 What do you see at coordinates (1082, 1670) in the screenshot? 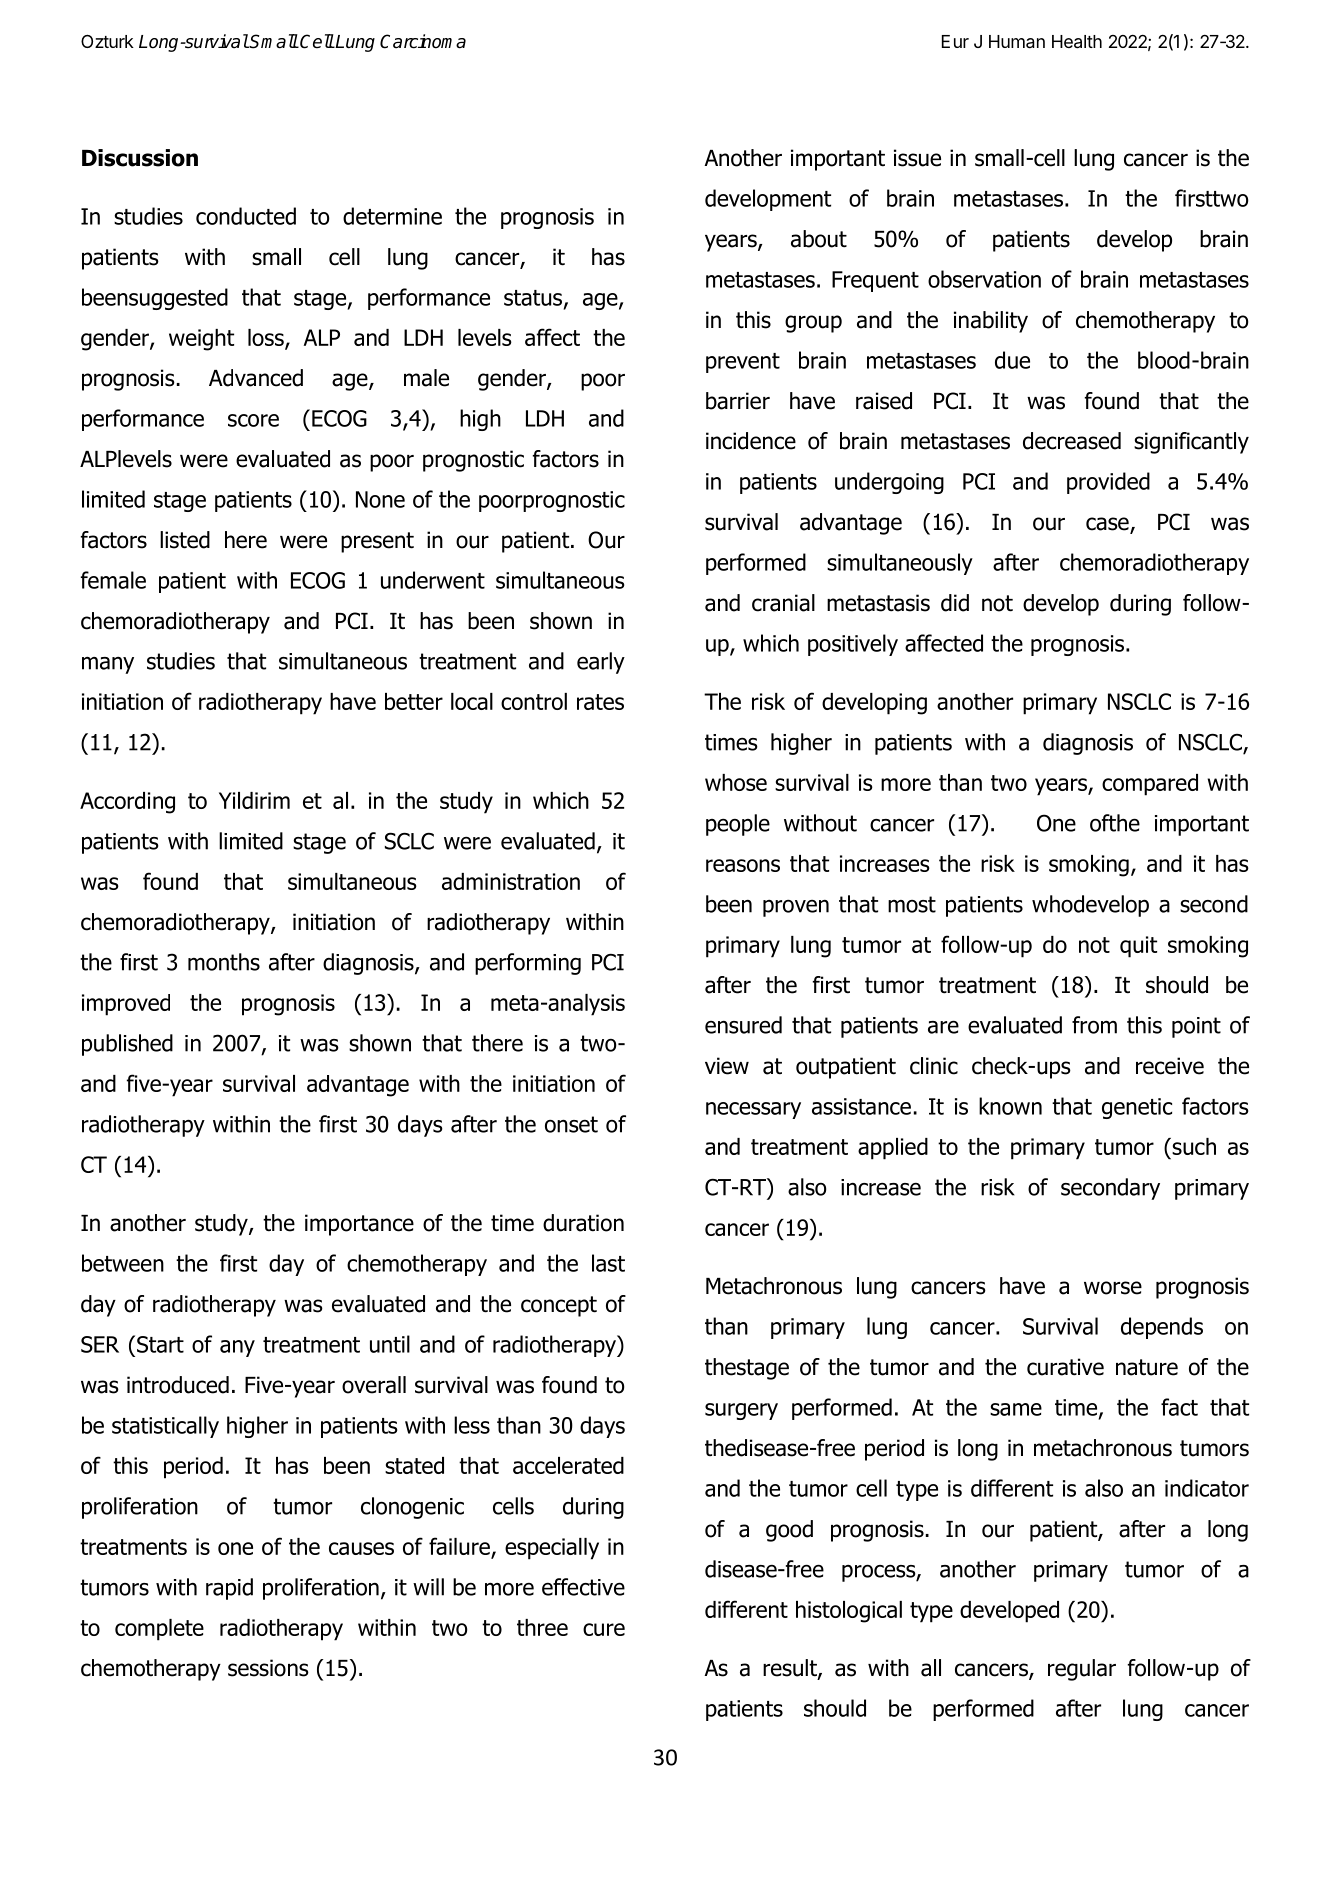
I see `regular` at bounding box center [1082, 1670].
